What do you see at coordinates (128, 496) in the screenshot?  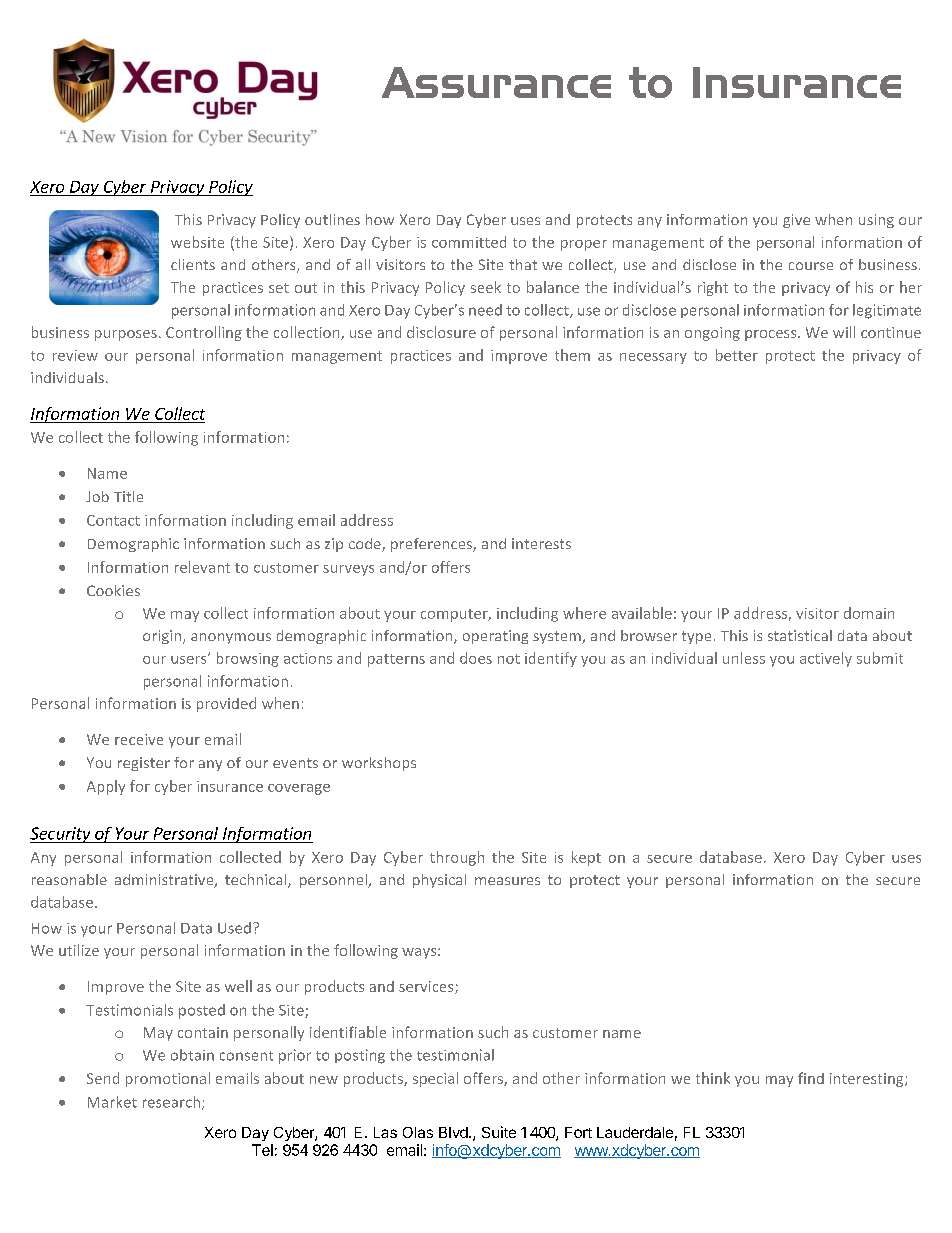 I see `Title` at bounding box center [128, 496].
